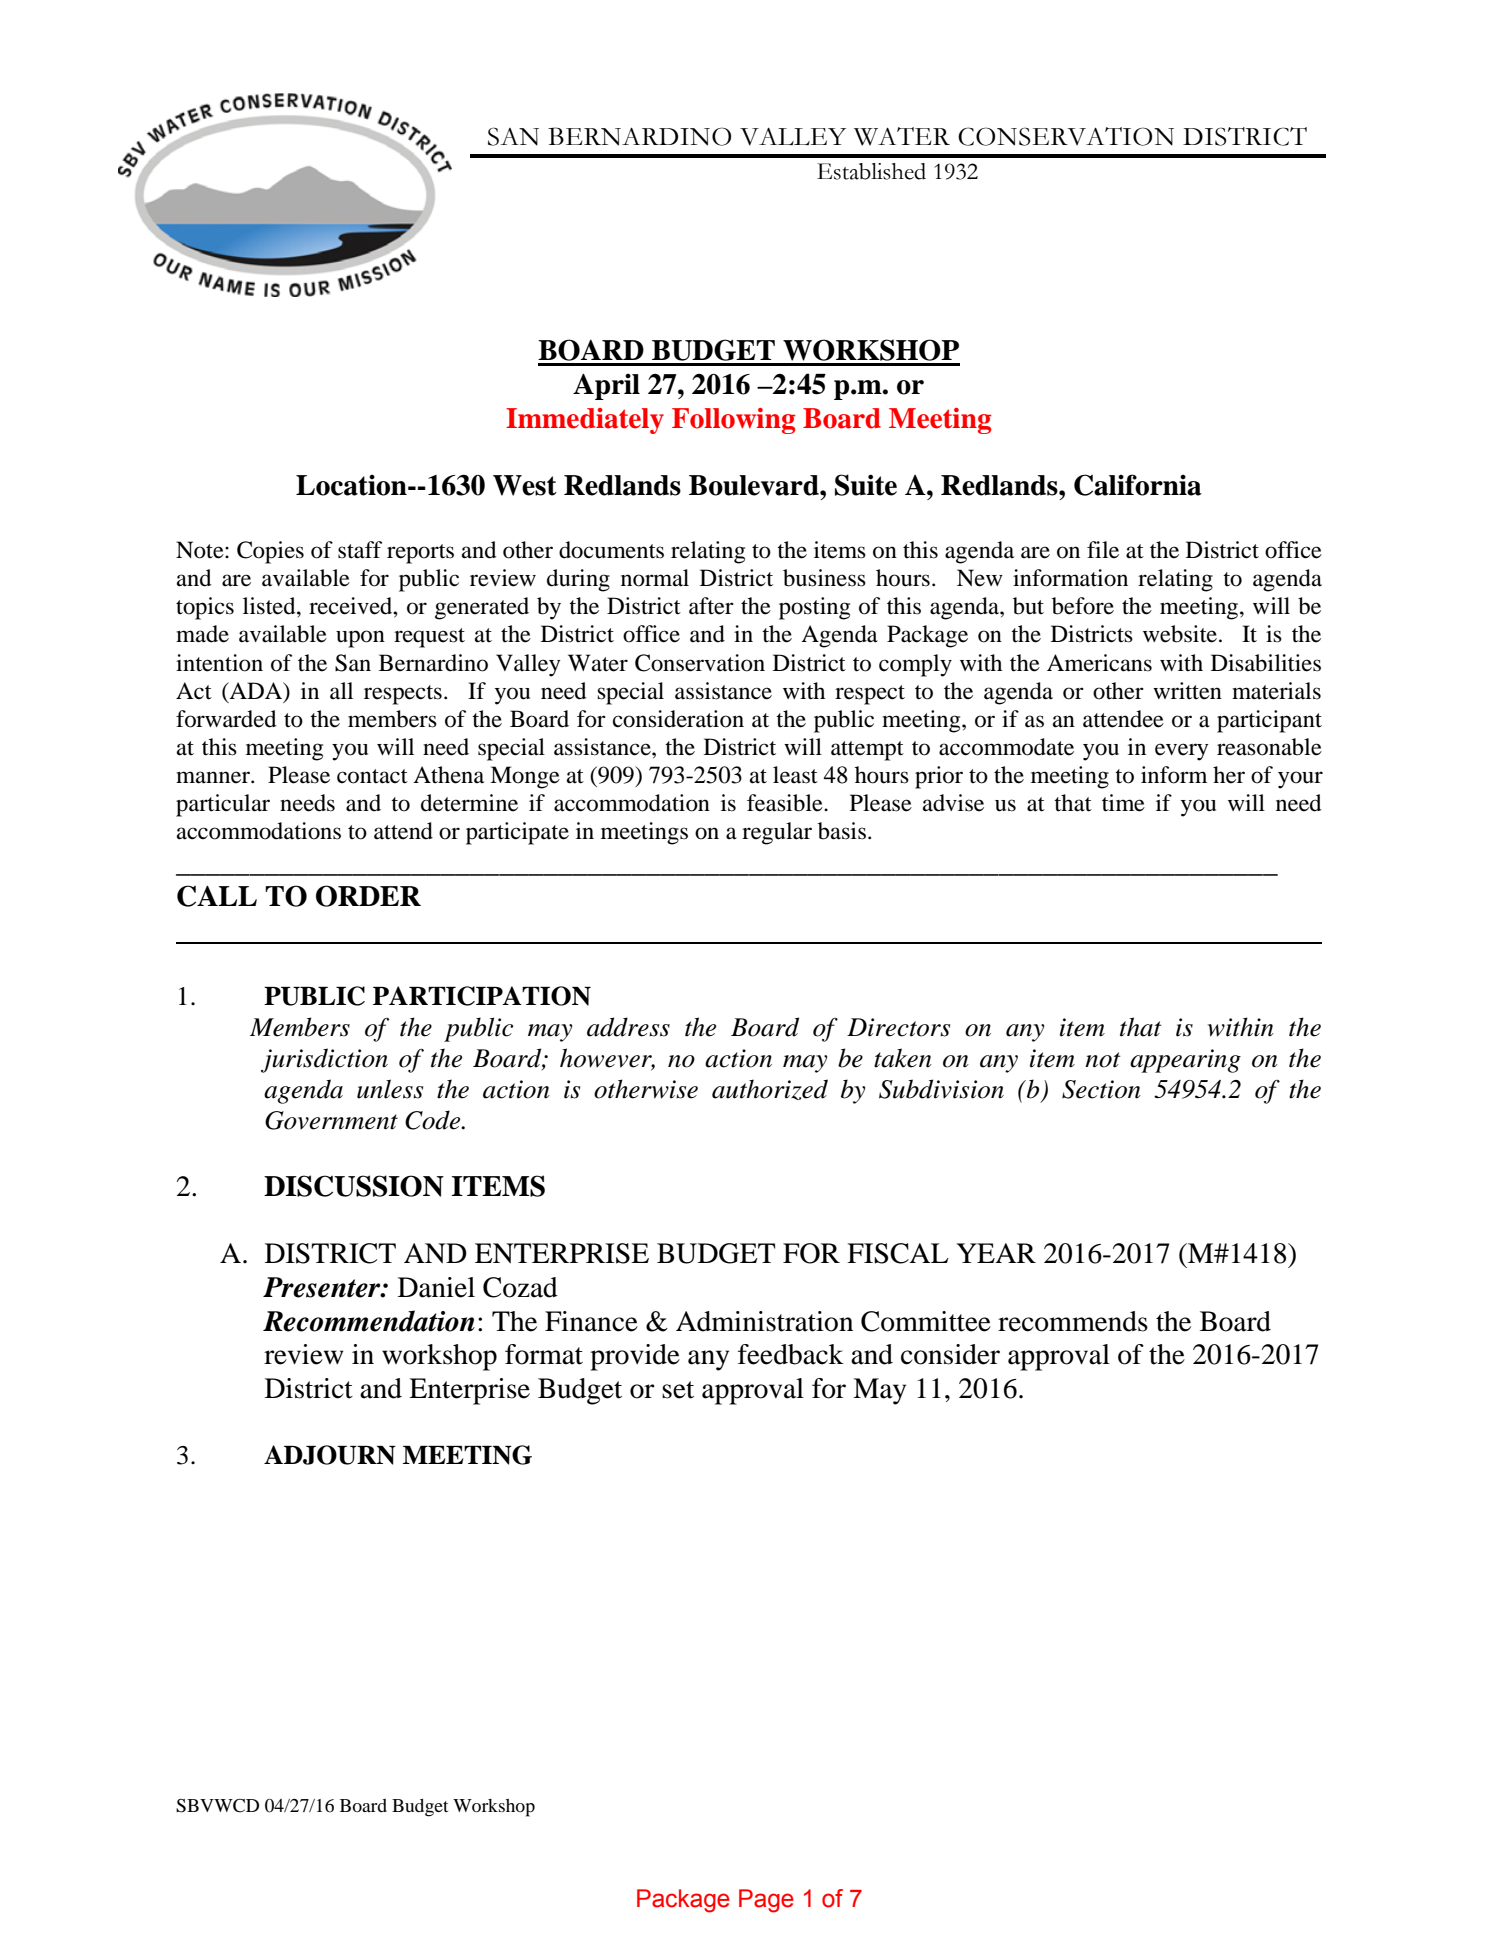  I want to click on Established, so click(871, 171).
